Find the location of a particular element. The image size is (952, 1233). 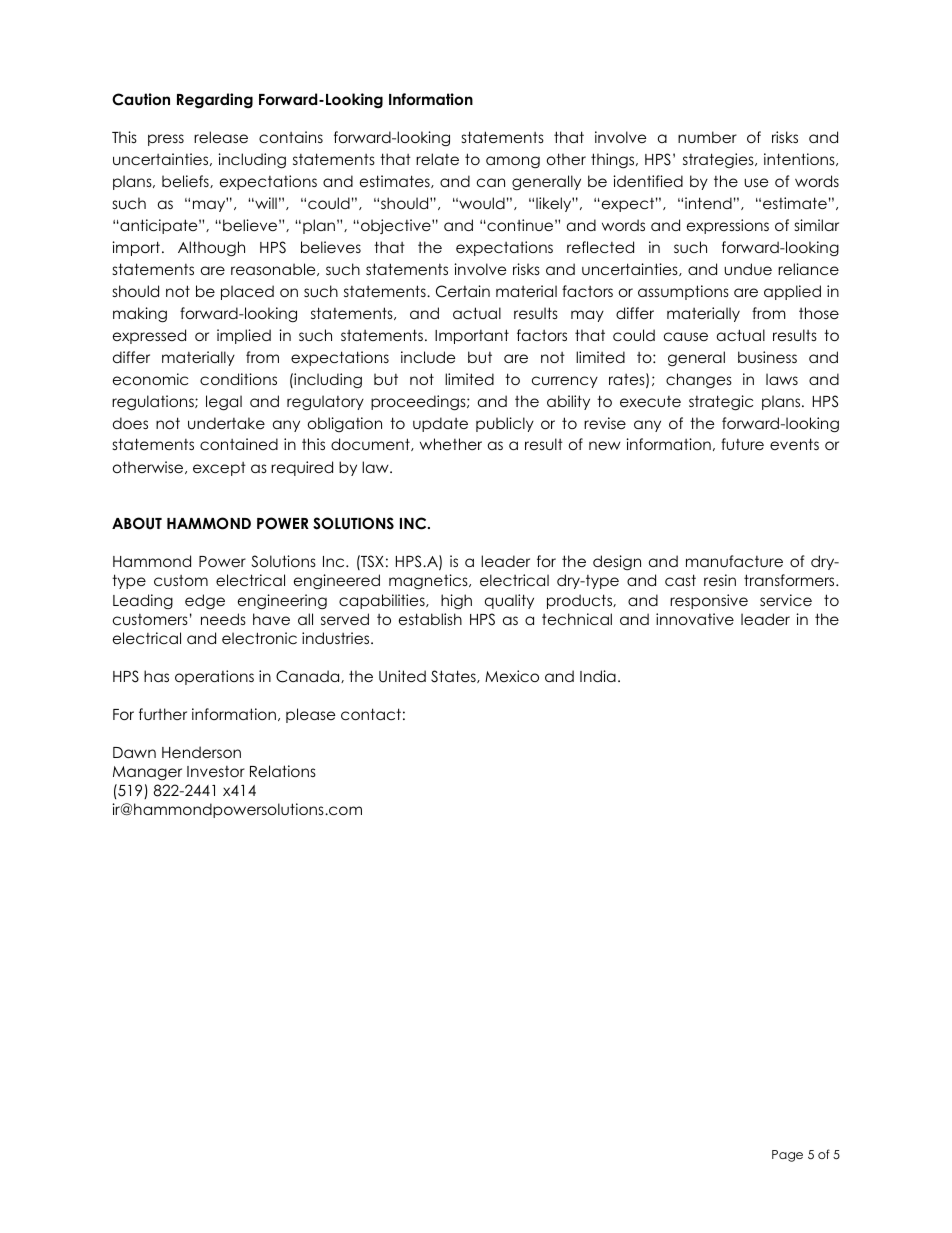

India is located at coordinates (598, 676).
